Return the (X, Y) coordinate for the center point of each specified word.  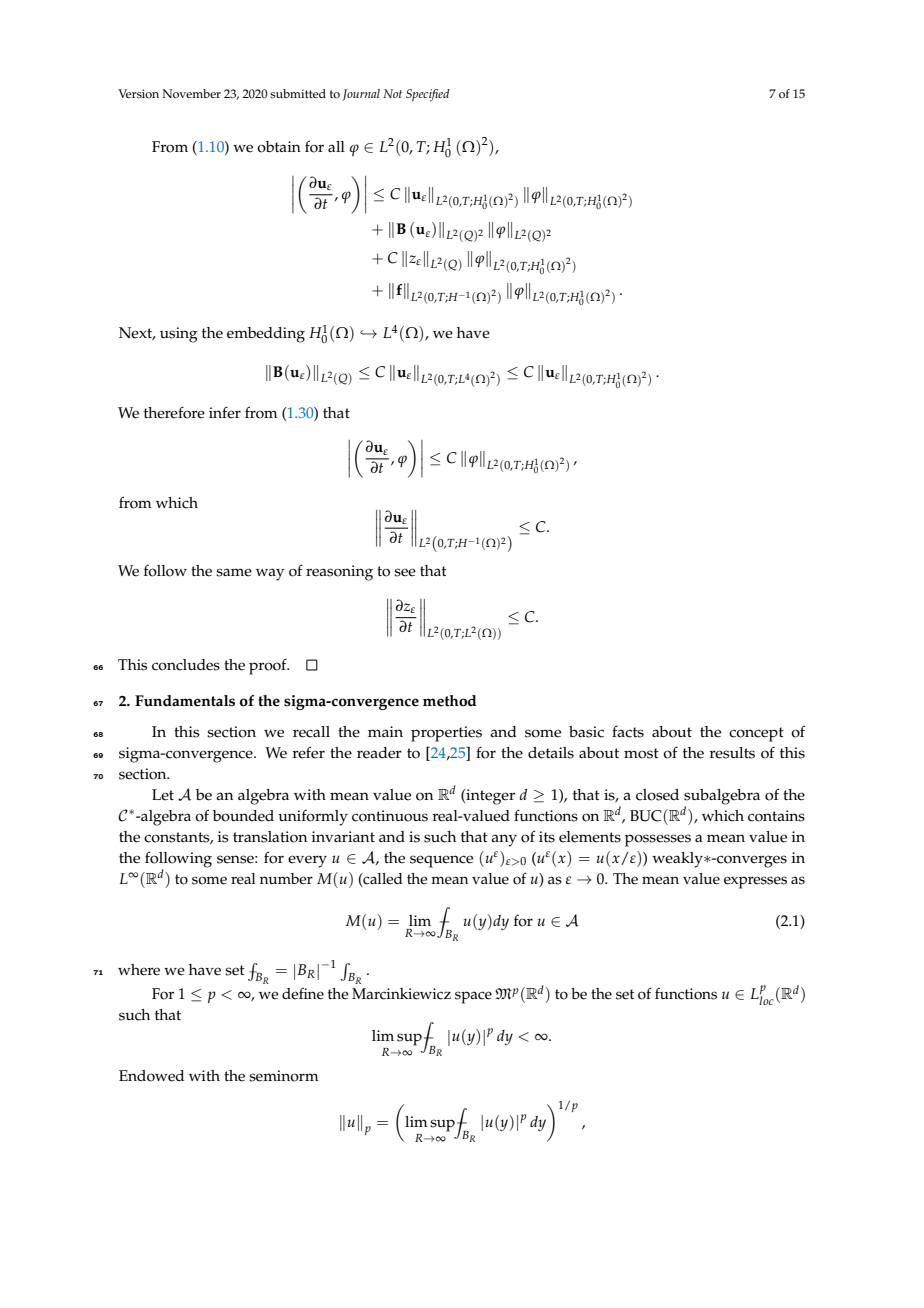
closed (657, 795)
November (191, 94)
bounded (243, 816)
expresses (755, 882)
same (234, 572)
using (179, 335)
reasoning (339, 573)
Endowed (151, 1076)
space (473, 997)
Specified (428, 95)
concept (756, 734)
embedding (266, 335)
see (405, 572)
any (504, 840)
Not (392, 93)
